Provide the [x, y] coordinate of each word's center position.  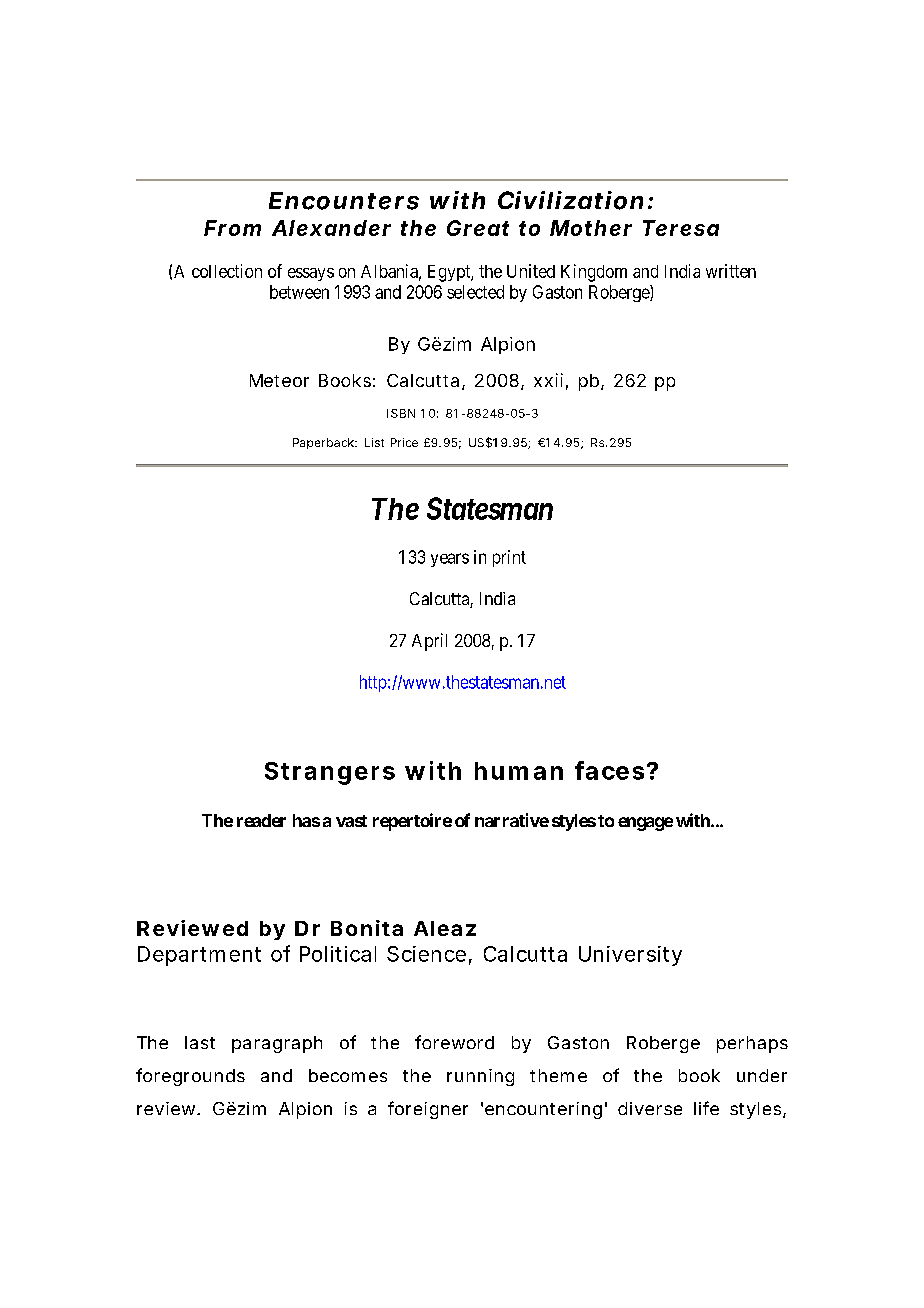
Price [404, 442]
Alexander [331, 228]
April [429, 642]
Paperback [325, 443]
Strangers [330, 773]
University [630, 956]
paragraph [277, 1044]
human [519, 771]
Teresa [681, 228]
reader [261, 820]
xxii [548, 380]
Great [478, 228]
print [509, 558]
